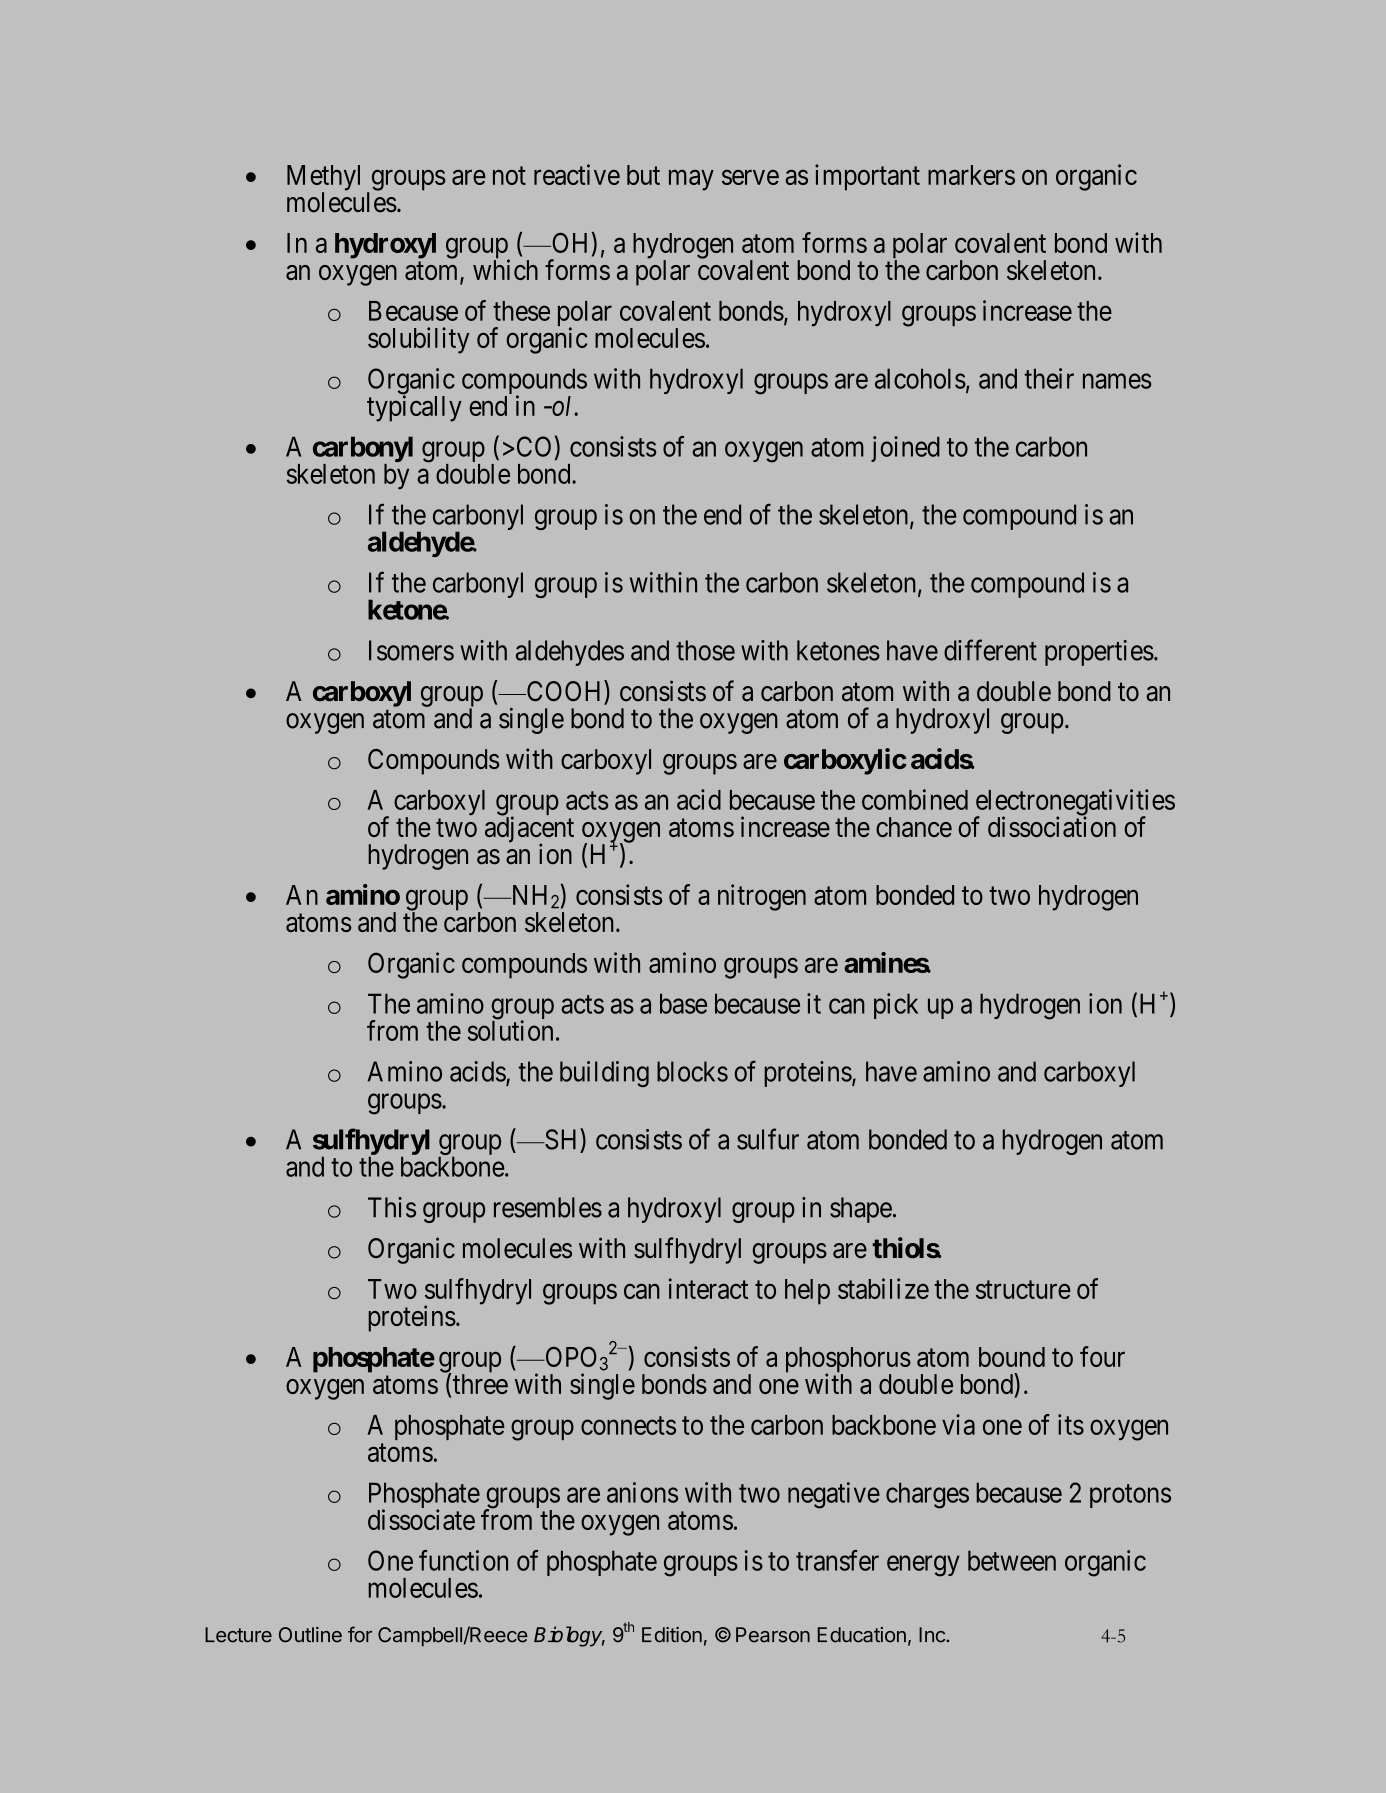  Describe the element at coordinates (392, 1207) in the screenshot. I see `This` at that location.
